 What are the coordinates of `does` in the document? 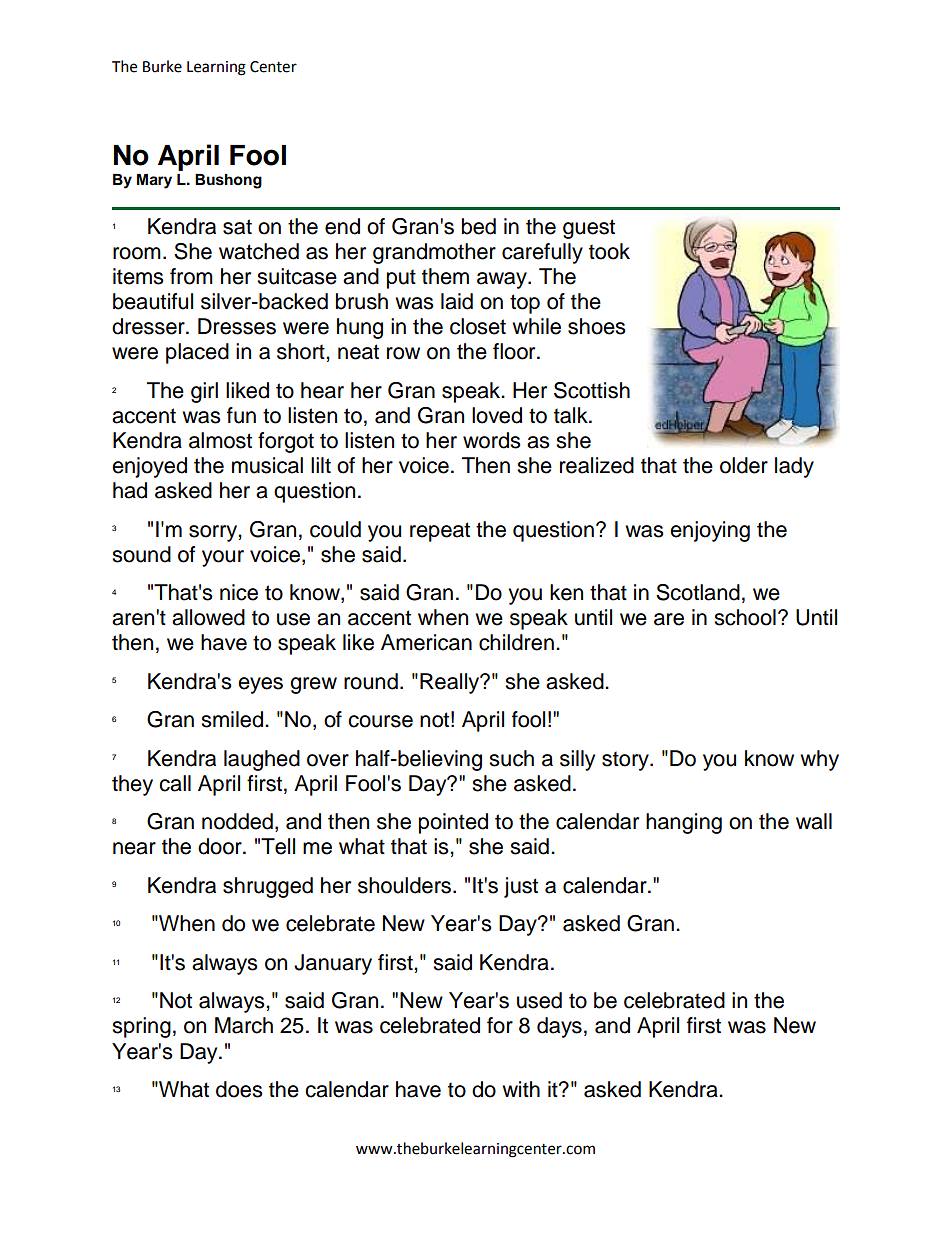 It's located at (239, 1089).
